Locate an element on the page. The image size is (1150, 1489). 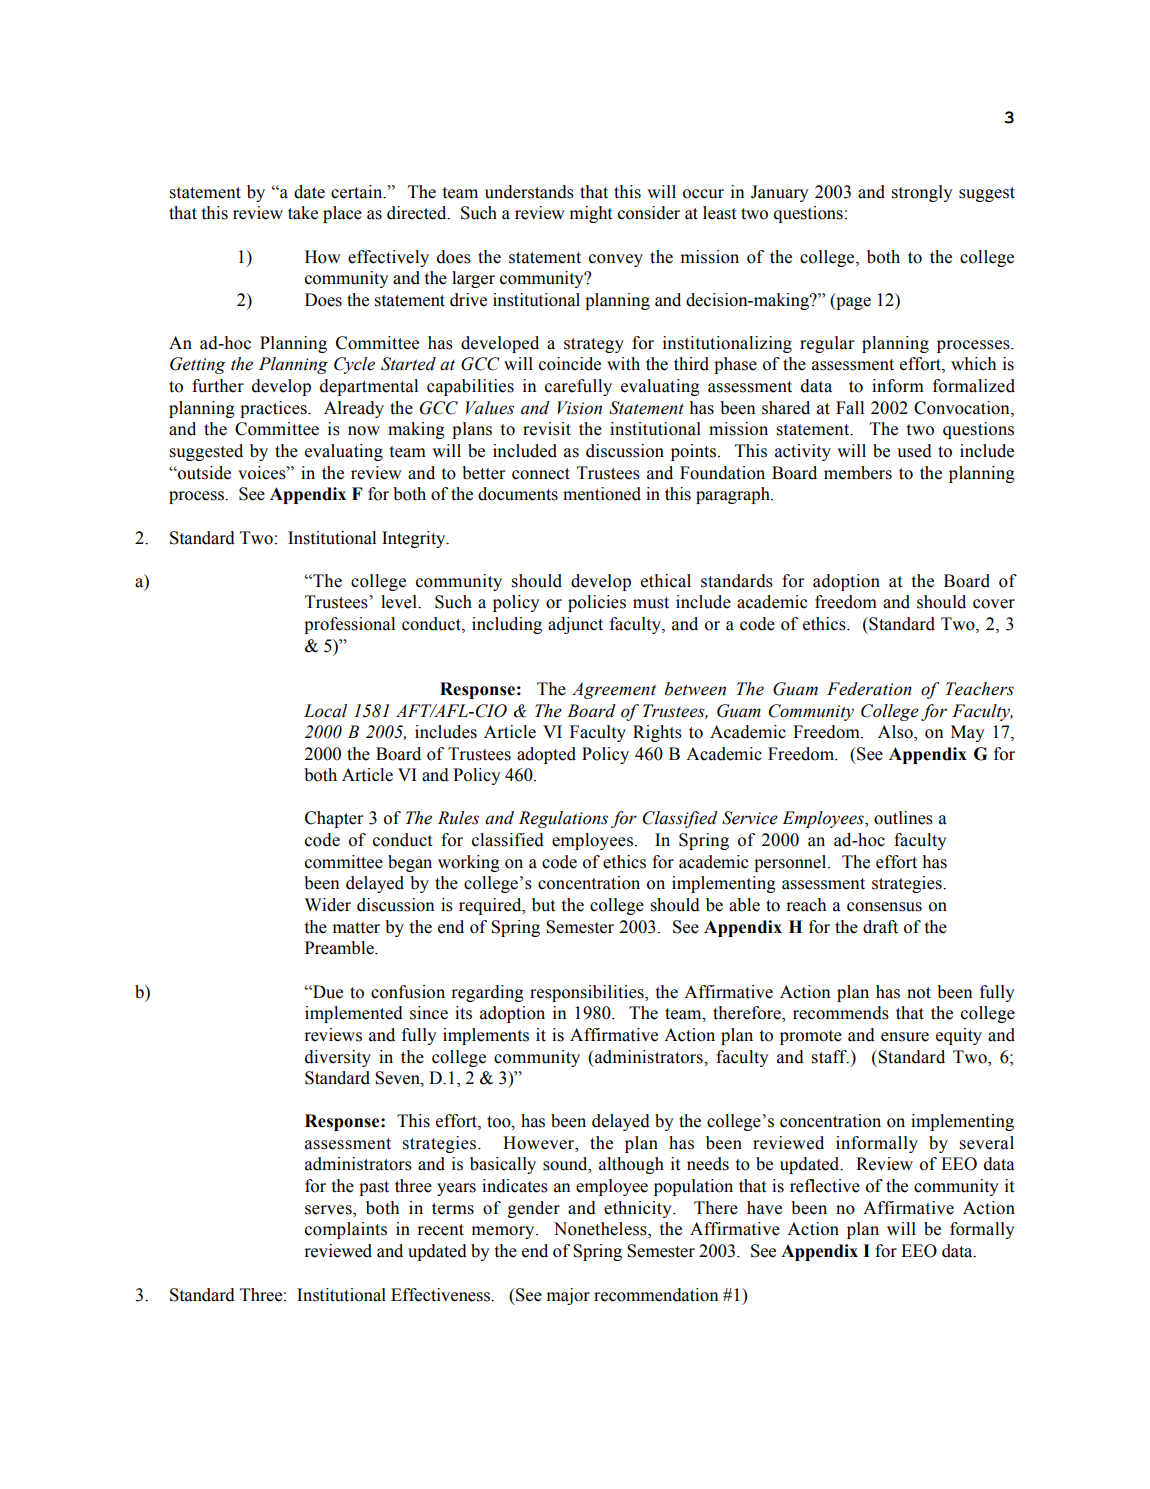
reflective is located at coordinates (825, 1186).
